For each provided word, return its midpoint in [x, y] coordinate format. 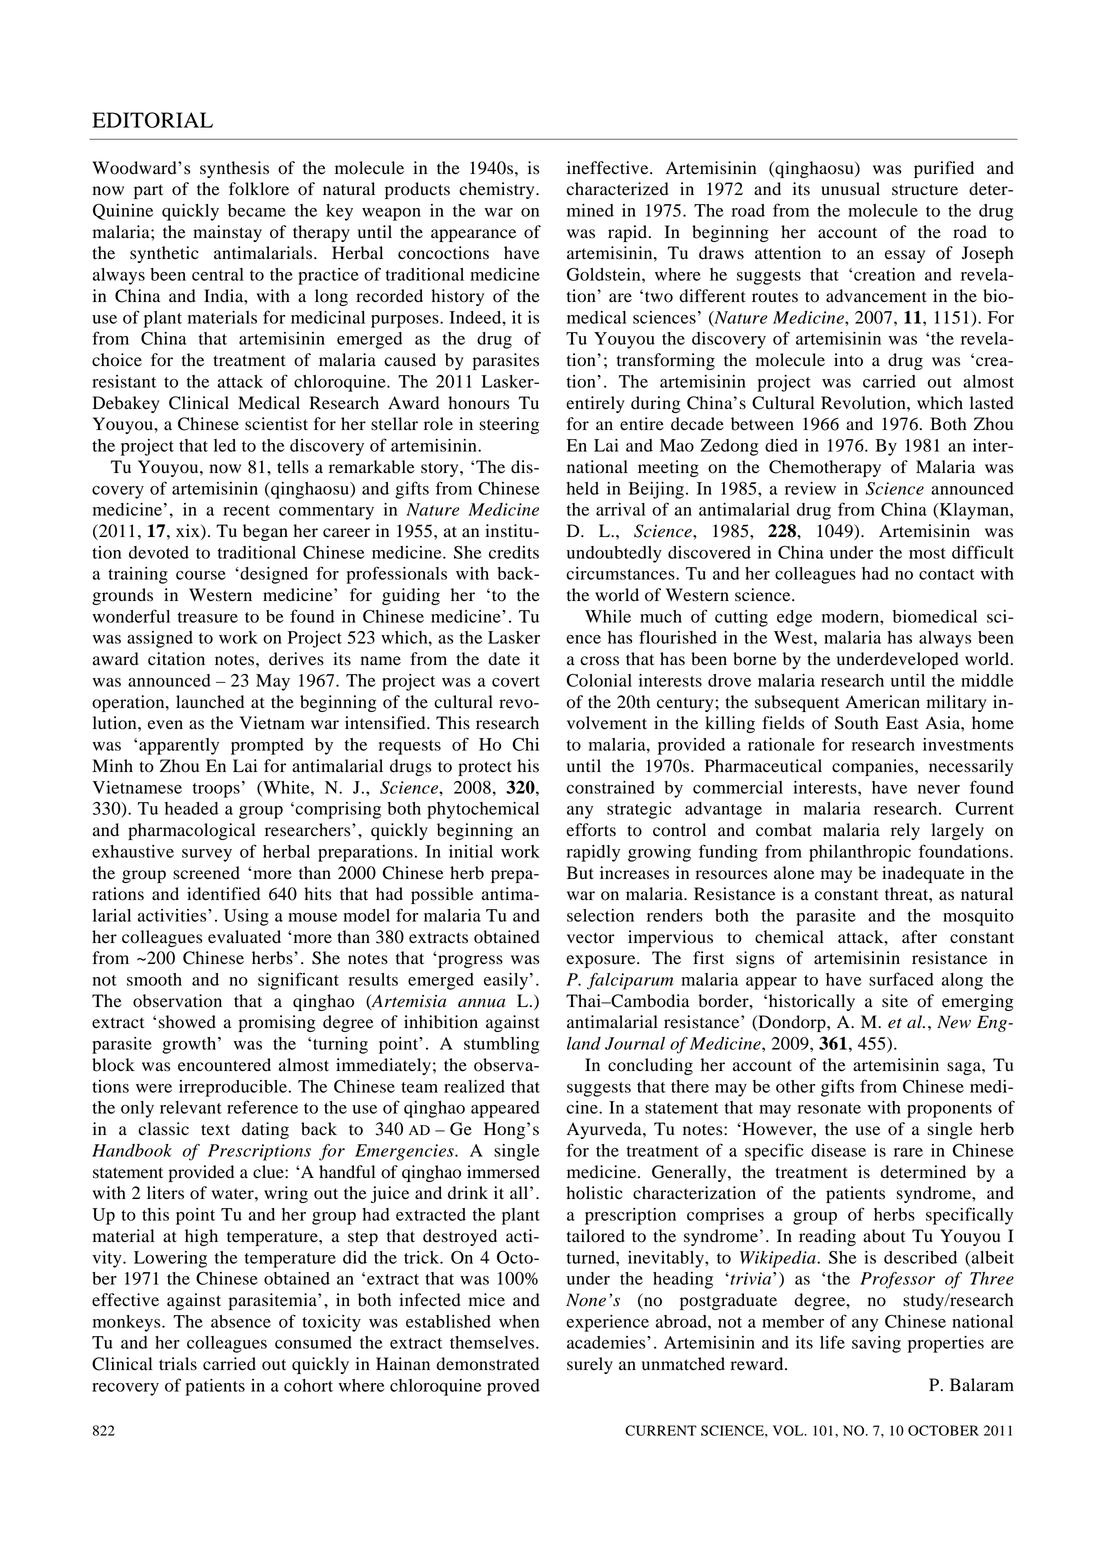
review [810, 488]
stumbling [502, 1045]
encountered [224, 1065]
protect [485, 768]
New [954, 1022]
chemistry [498, 190]
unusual [850, 189]
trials [178, 1364]
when [519, 1321]
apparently [179, 746]
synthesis [234, 169]
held [582, 488]
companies [874, 767]
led [225, 445]
